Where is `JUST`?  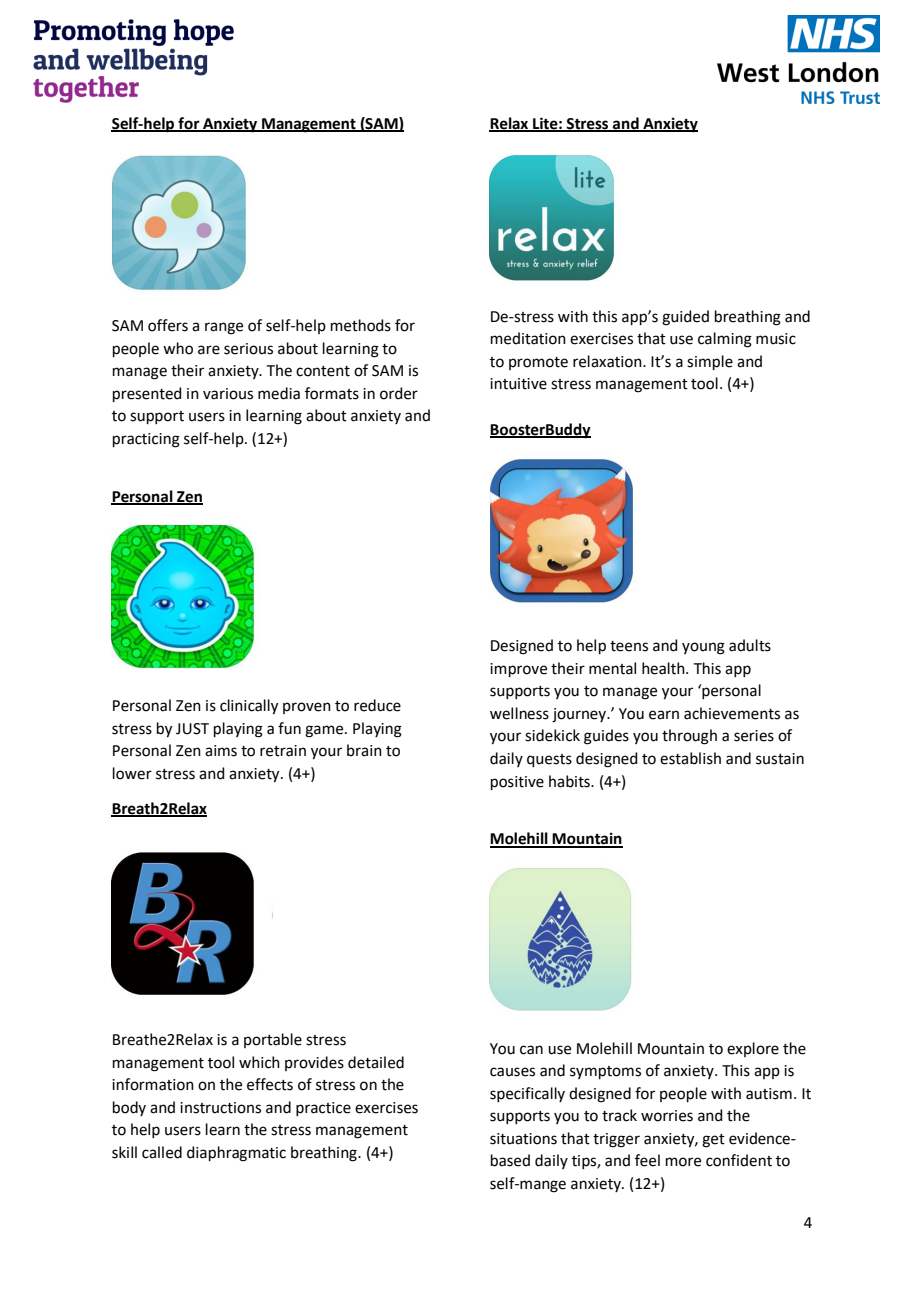 JUST is located at coordinates (192, 729).
